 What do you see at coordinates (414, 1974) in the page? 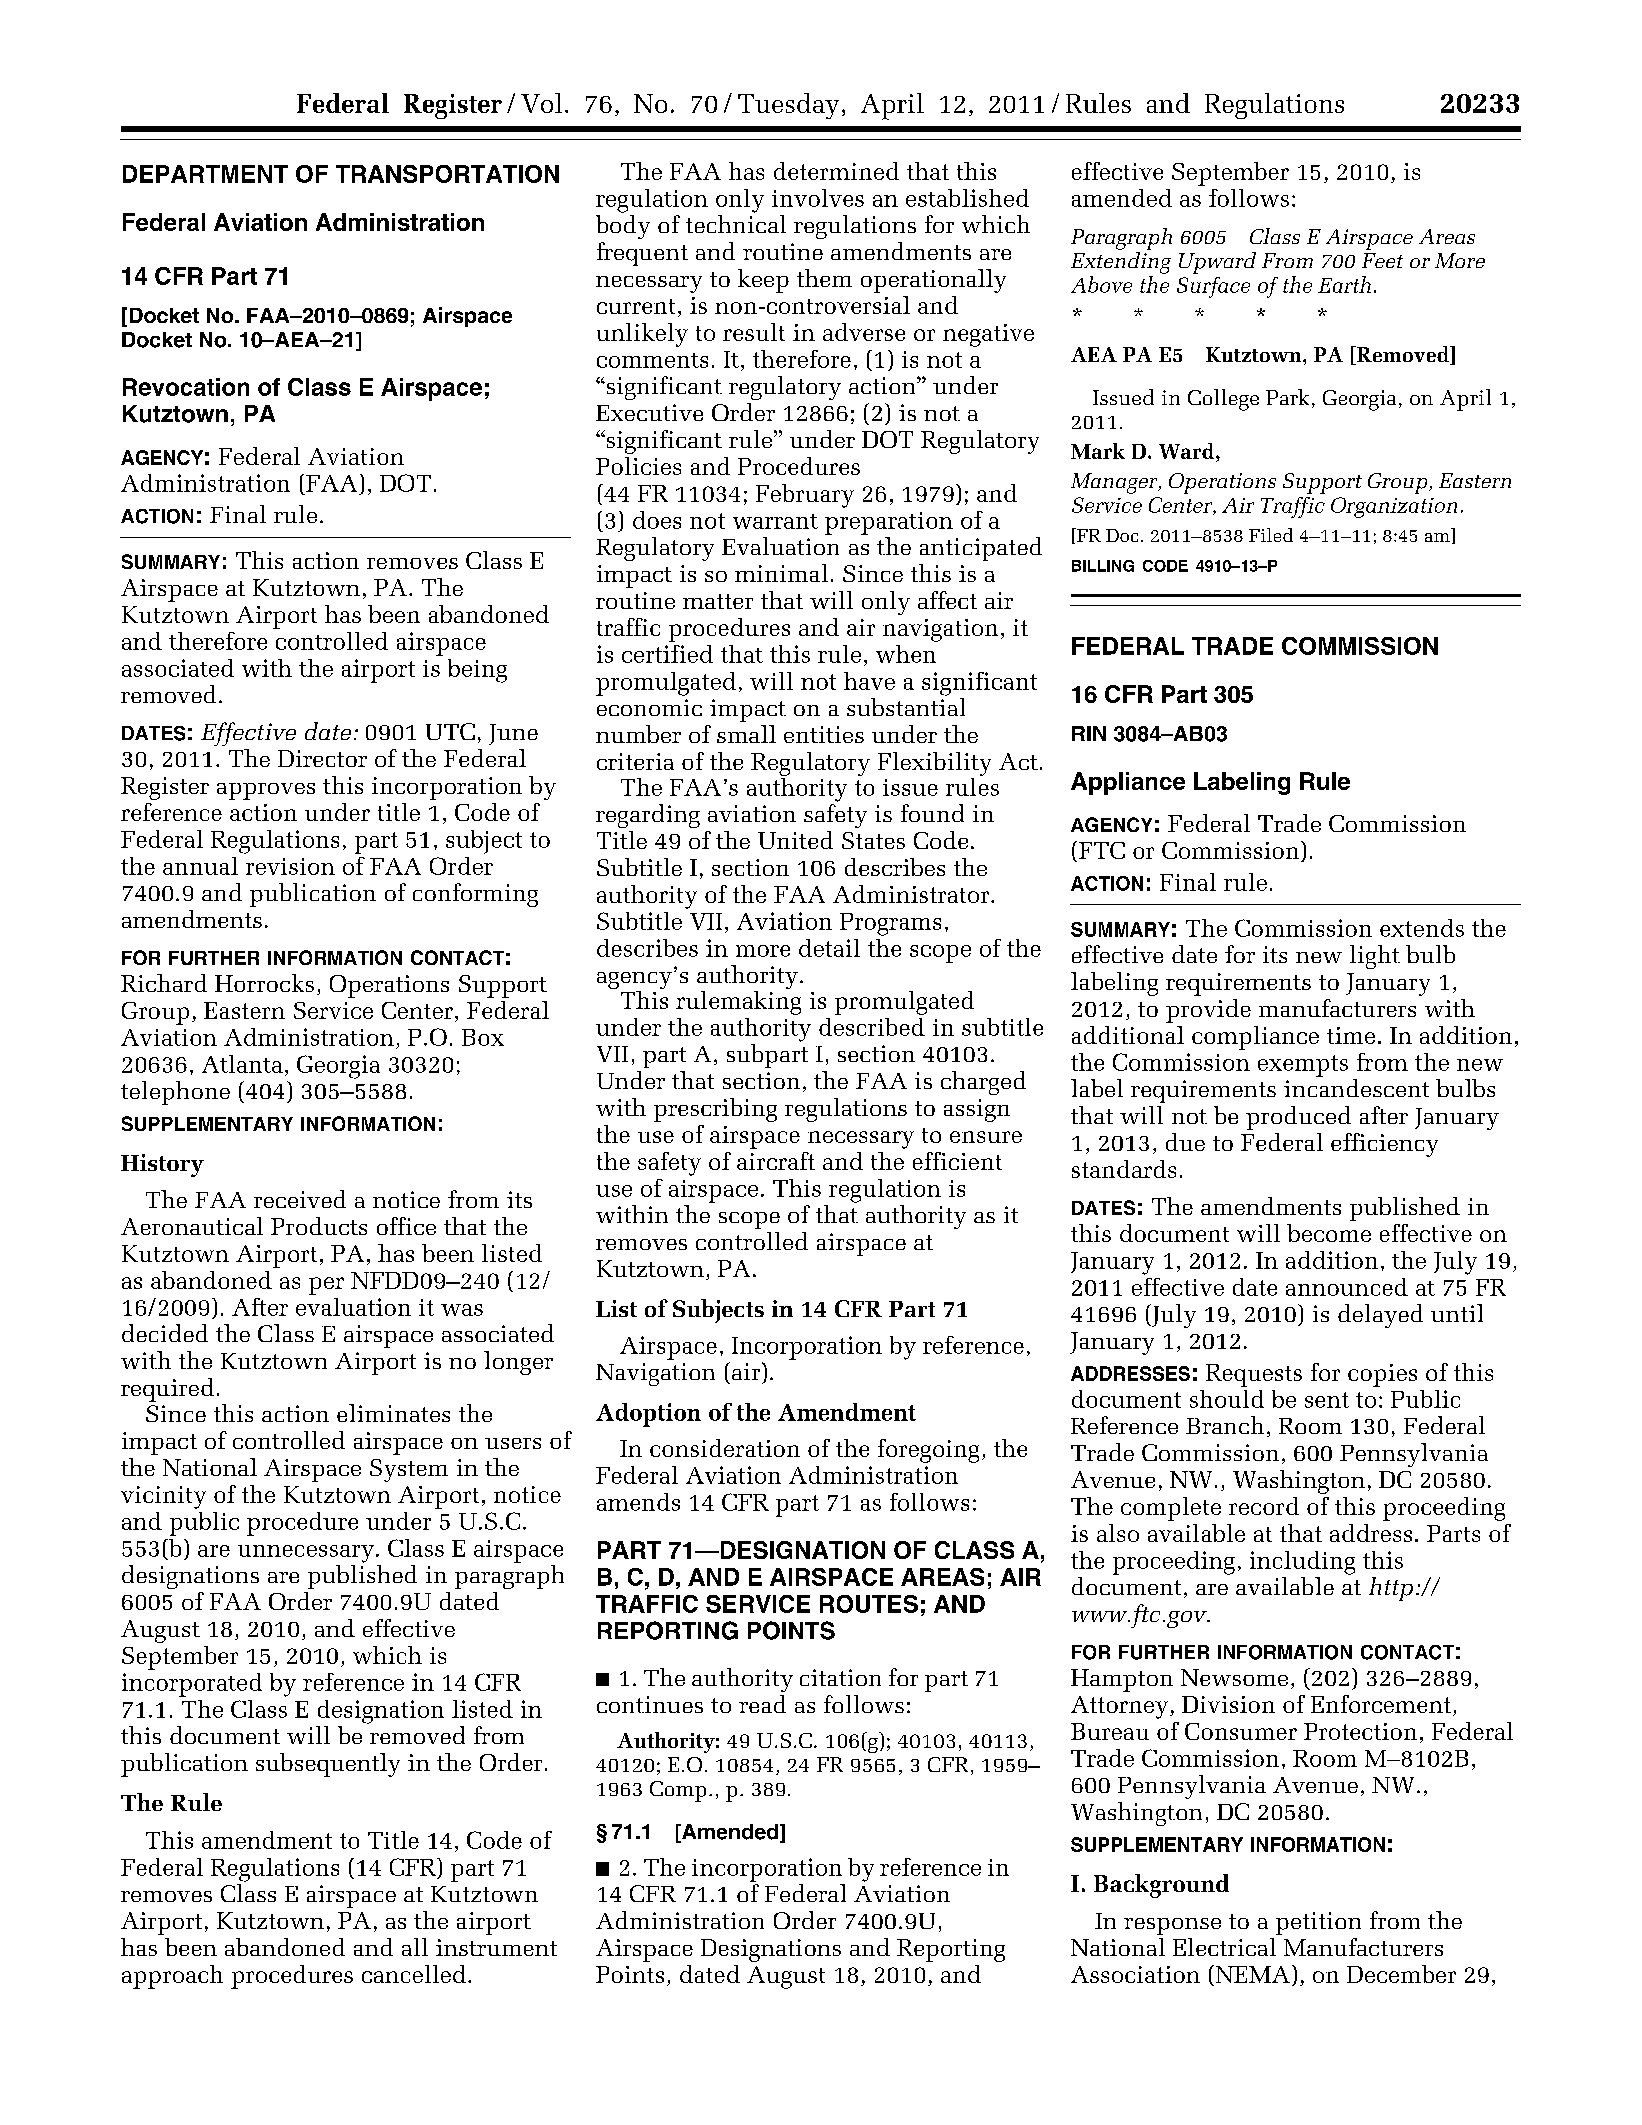
I see `cancelled` at bounding box center [414, 1974].
